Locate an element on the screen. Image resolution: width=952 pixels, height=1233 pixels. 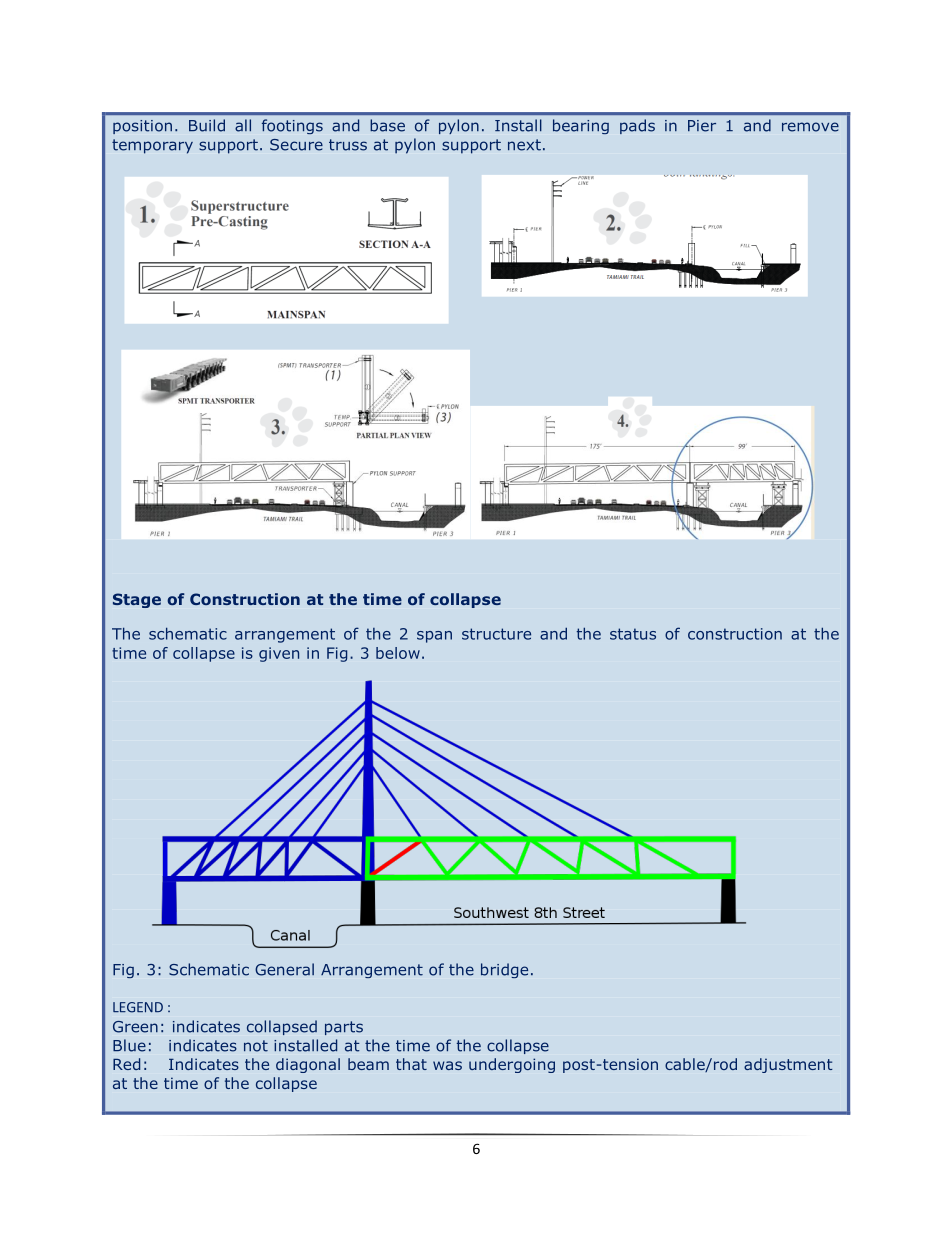
Build is located at coordinates (207, 125).
